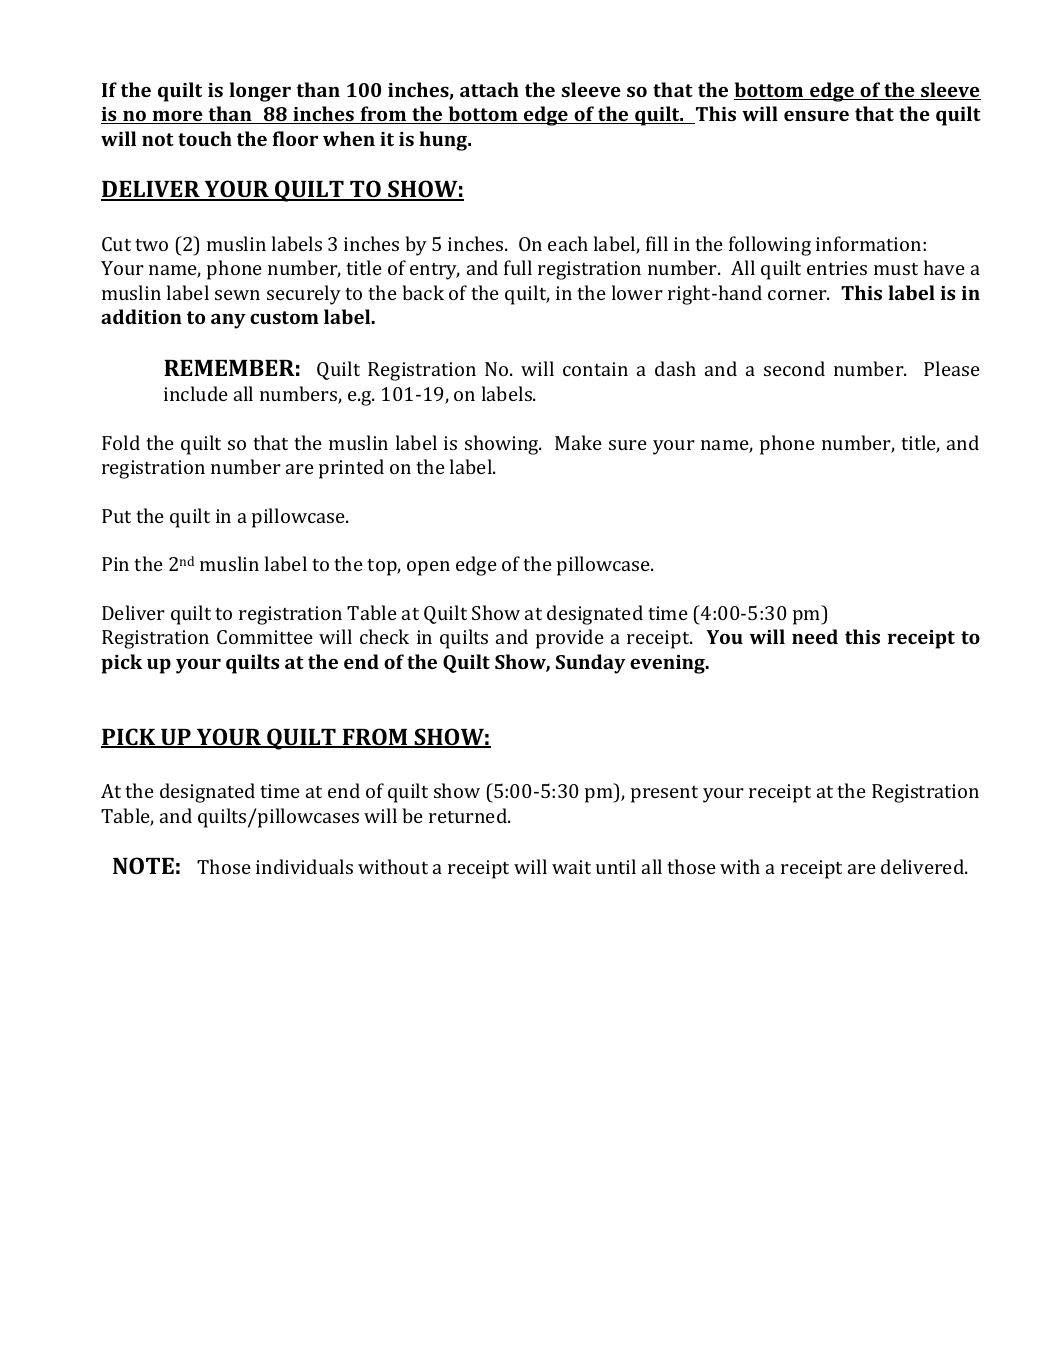 This image has height=1369, width=1058. Describe the element at coordinates (265, 637) in the image. I see `Committee` at that location.
